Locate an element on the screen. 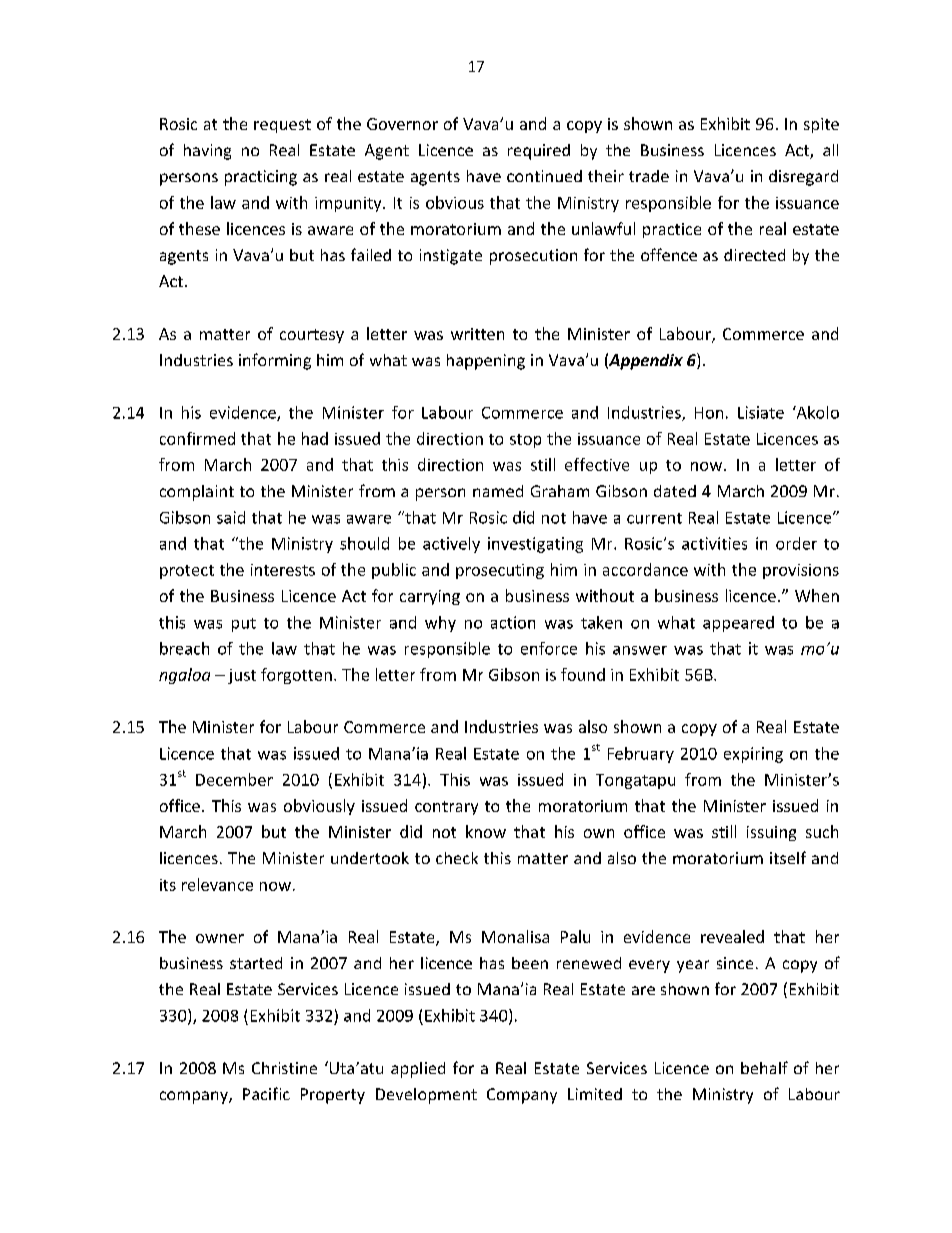 The image size is (952, 1233). Hon is located at coordinates (709, 413).
